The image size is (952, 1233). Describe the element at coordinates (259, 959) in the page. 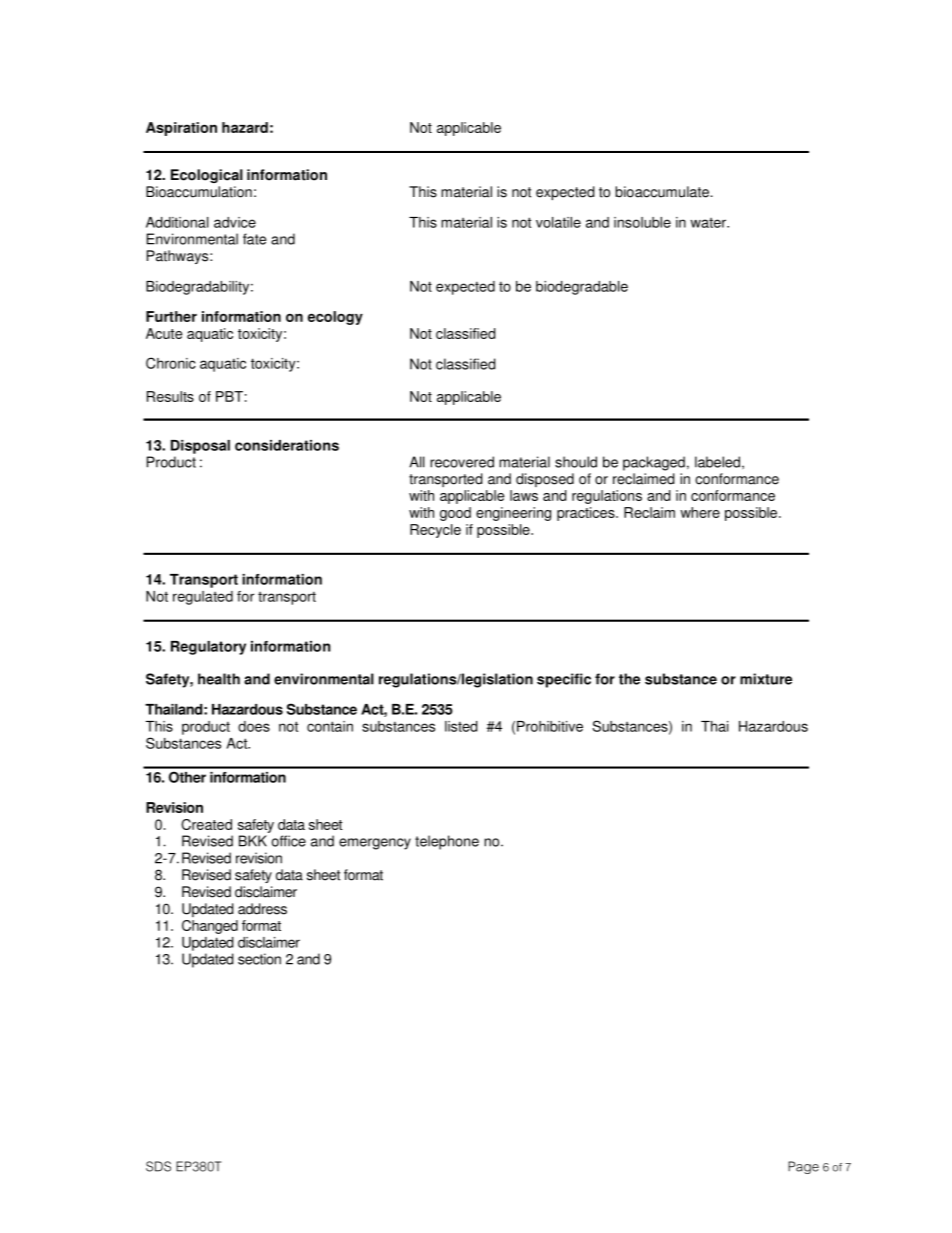

I see `section` at that location.
